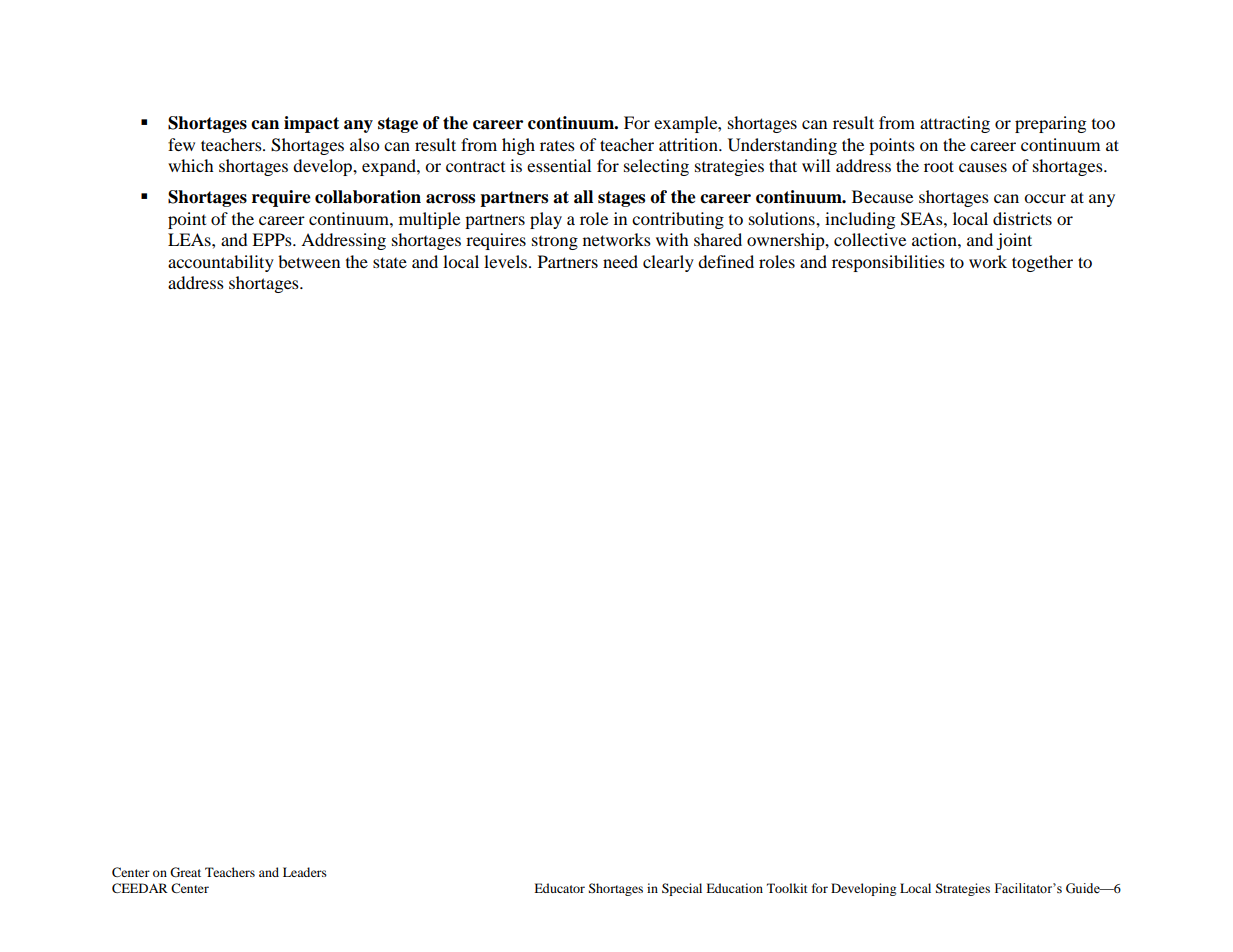  What do you see at coordinates (557, 146) in the page?
I see `rates` at bounding box center [557, 146].
